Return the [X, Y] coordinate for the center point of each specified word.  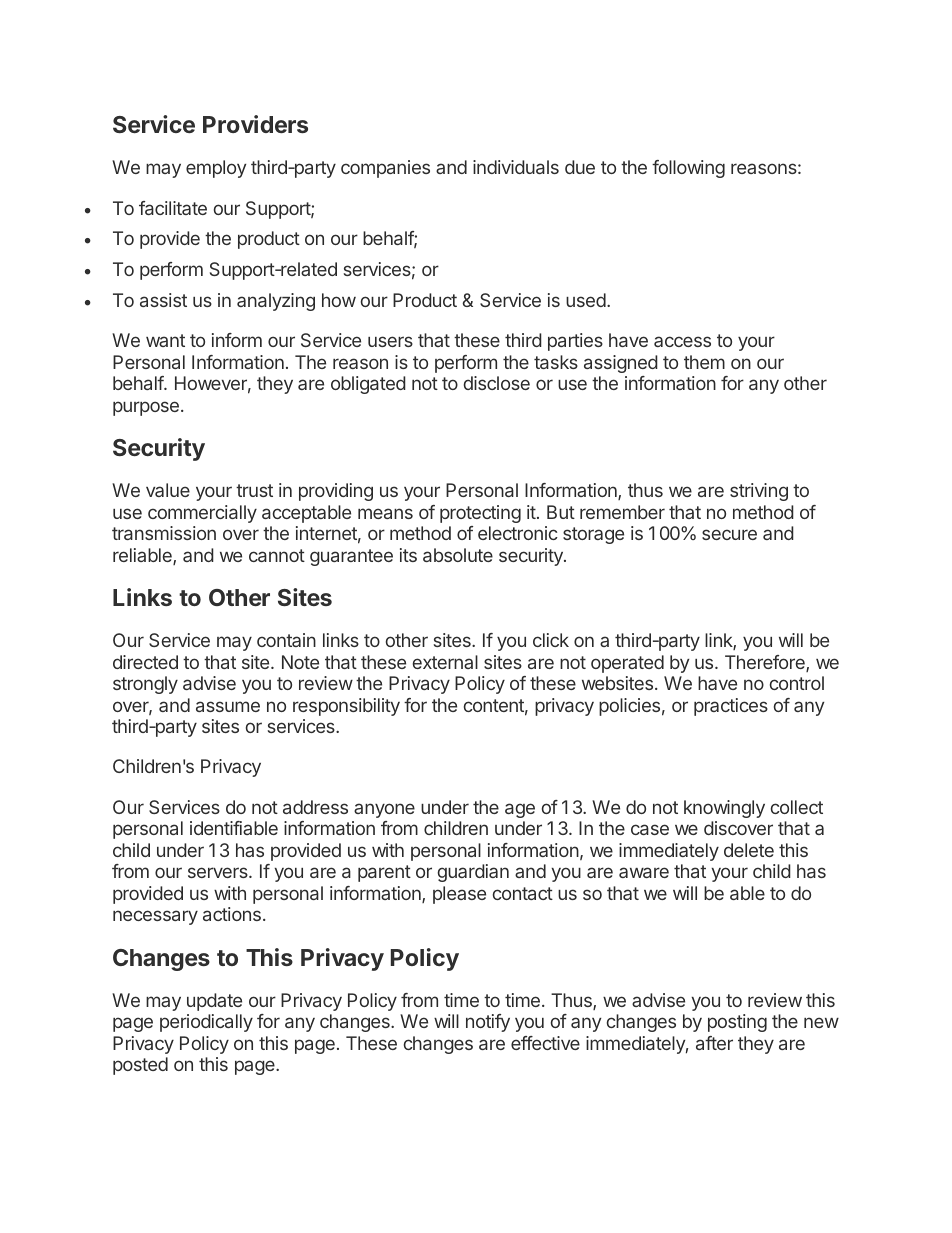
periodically [206, 1023]
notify [488, 1023]
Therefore [766, 663]
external [445, 662]
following [688, 169]
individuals [516, 167]
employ [216, 169]
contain [286, 640]
